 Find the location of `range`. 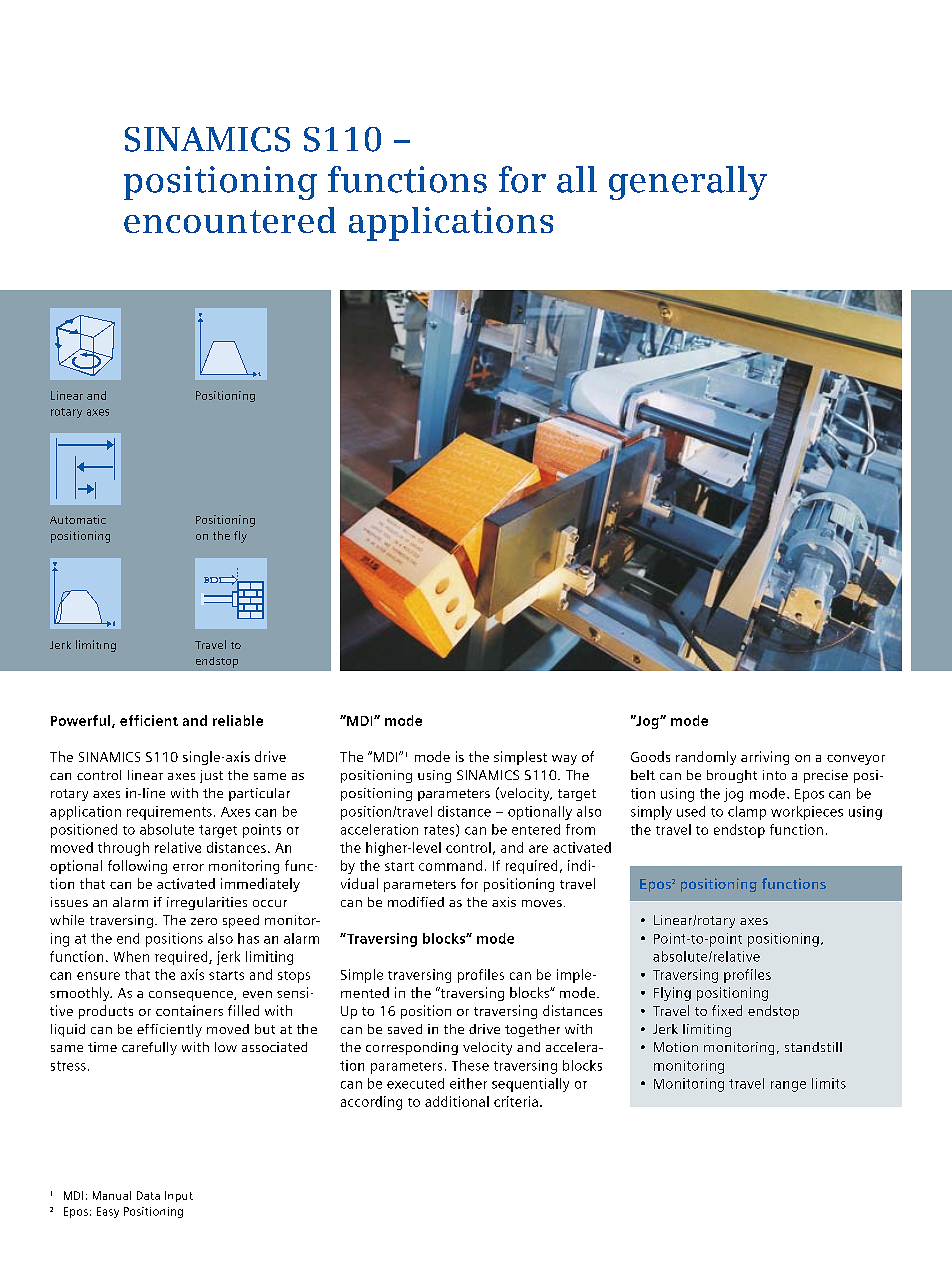

range is located at coordinates (788, 1086).
